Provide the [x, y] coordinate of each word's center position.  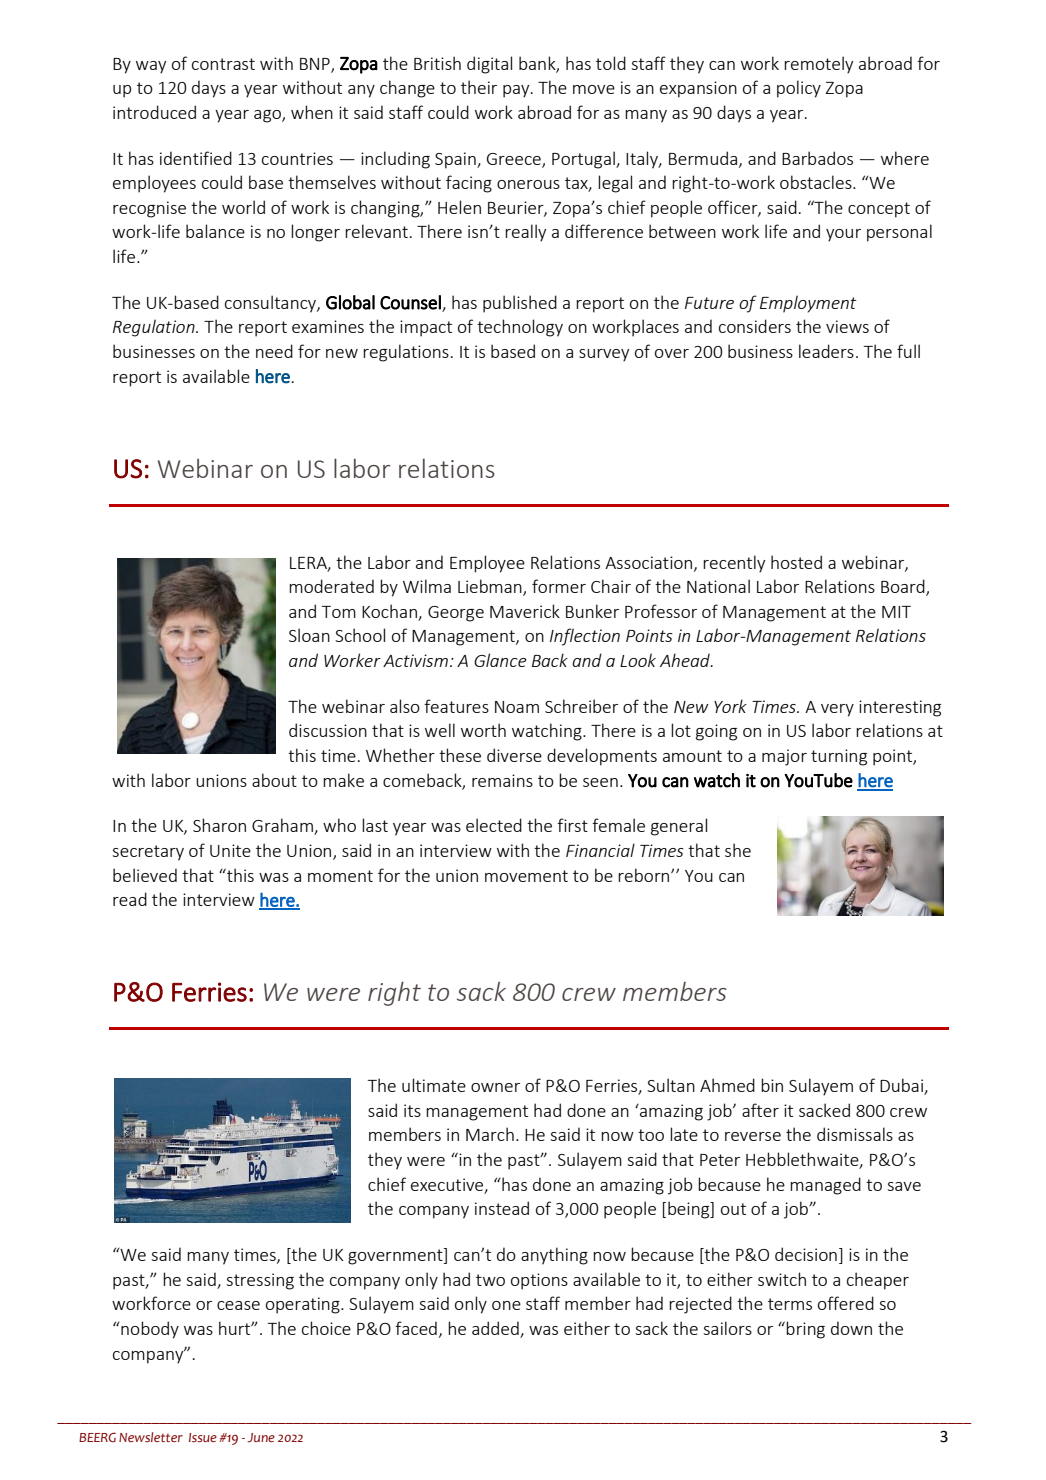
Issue [203, 1438]
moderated [331, 586]
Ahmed [727, 1085]
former [559, 586]
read [130, 899]
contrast [223, 64]
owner [495, 1087]
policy [799, 89]
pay [517, 91]
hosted [796, 562]
